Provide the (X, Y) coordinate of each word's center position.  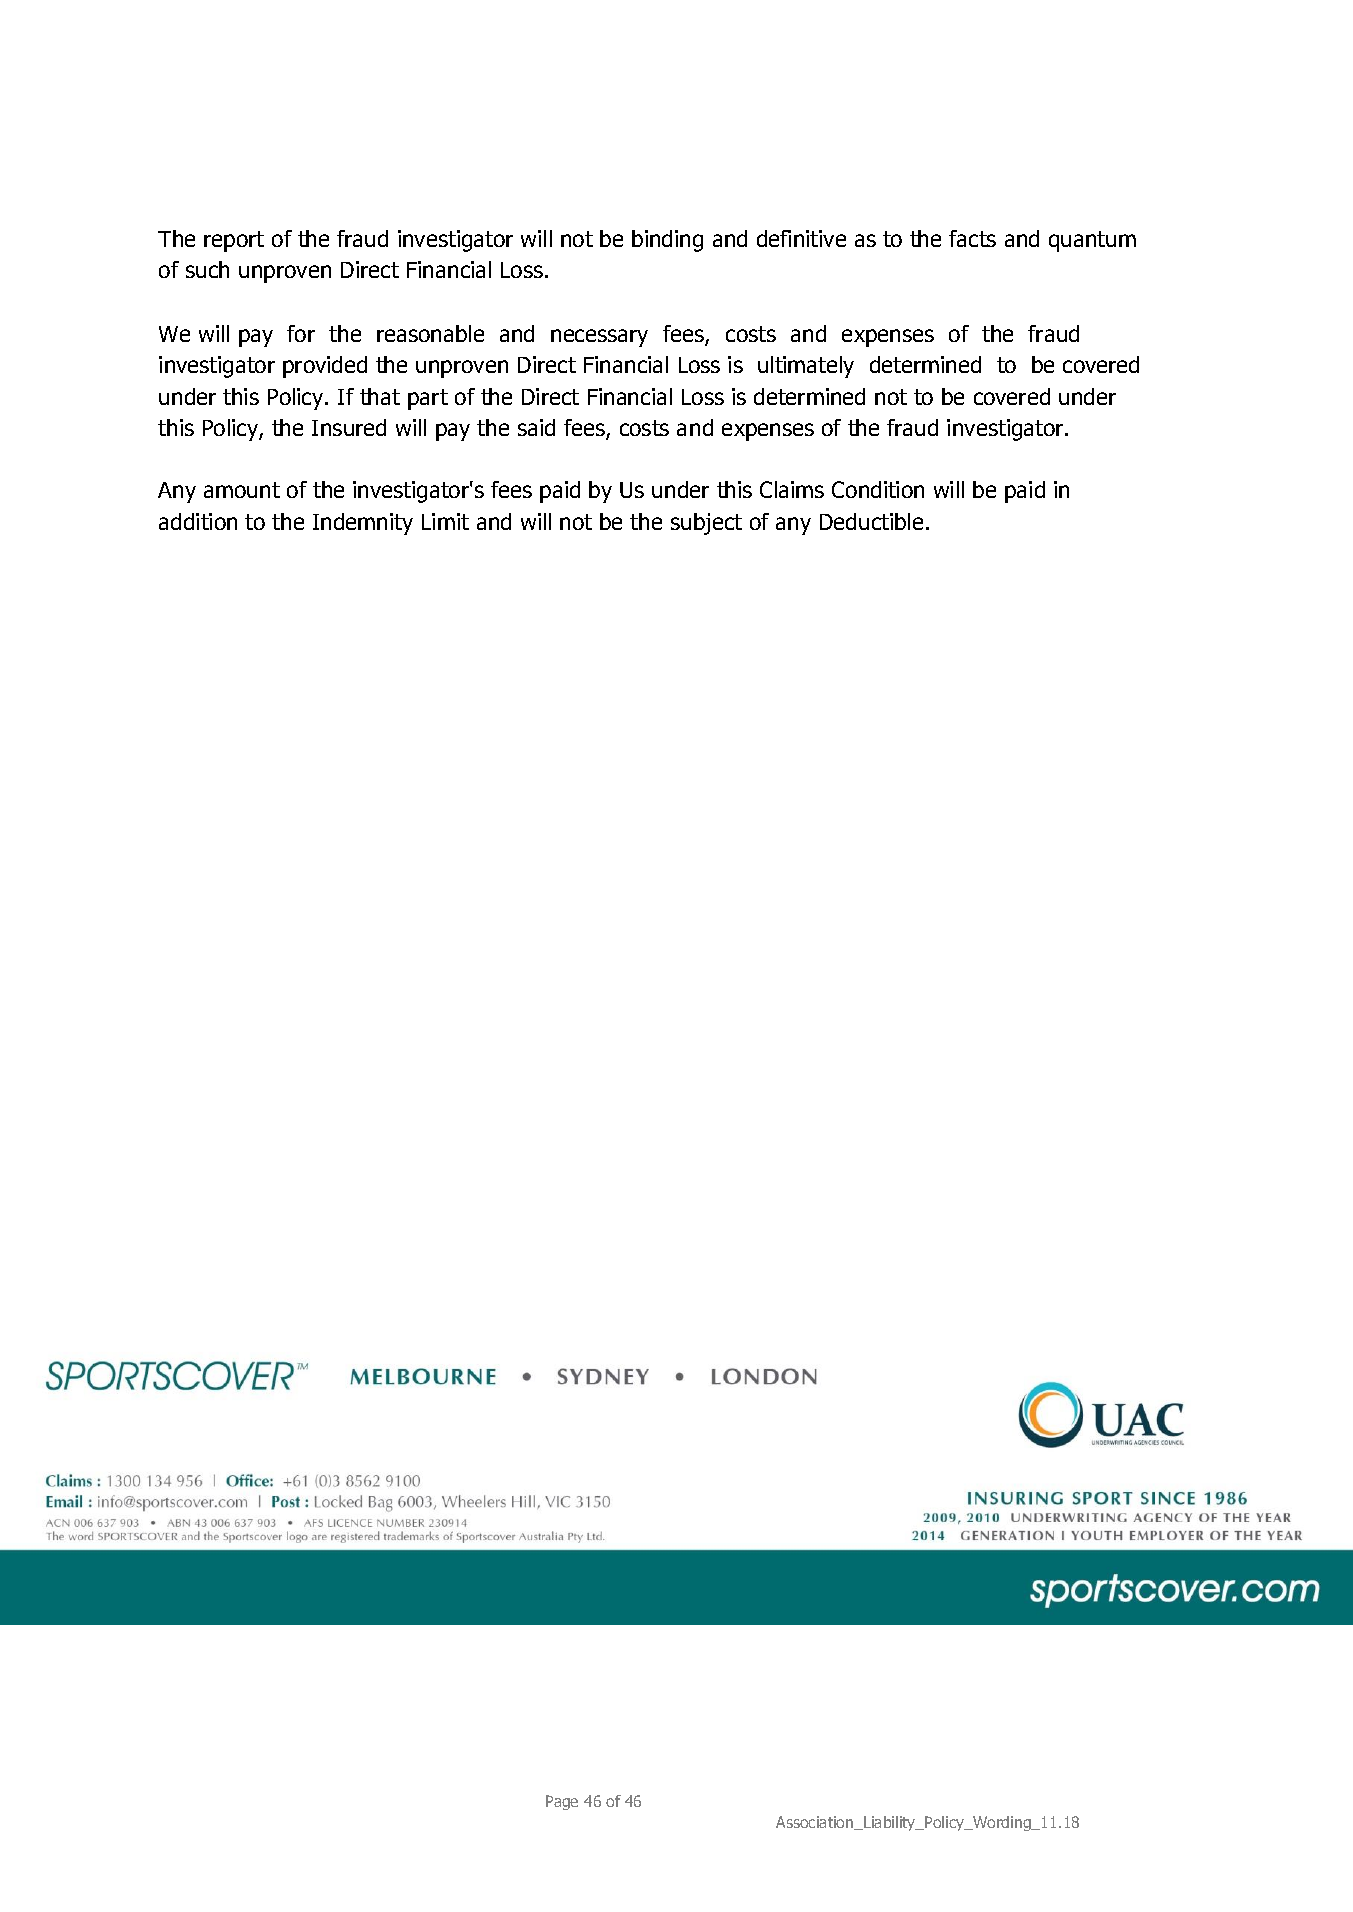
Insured (349, 427)
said (536, 427)
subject (706, 524)
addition (198, 521)
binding (667, 241)
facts (972, 238)
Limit (445, 521)
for (301, 333)
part (428, 399)
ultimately (806, 367)
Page (562, 1802)
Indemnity (363, 524)
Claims (792, 489)
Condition (878, 489)
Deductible (871, 521)
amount (242, 490)
